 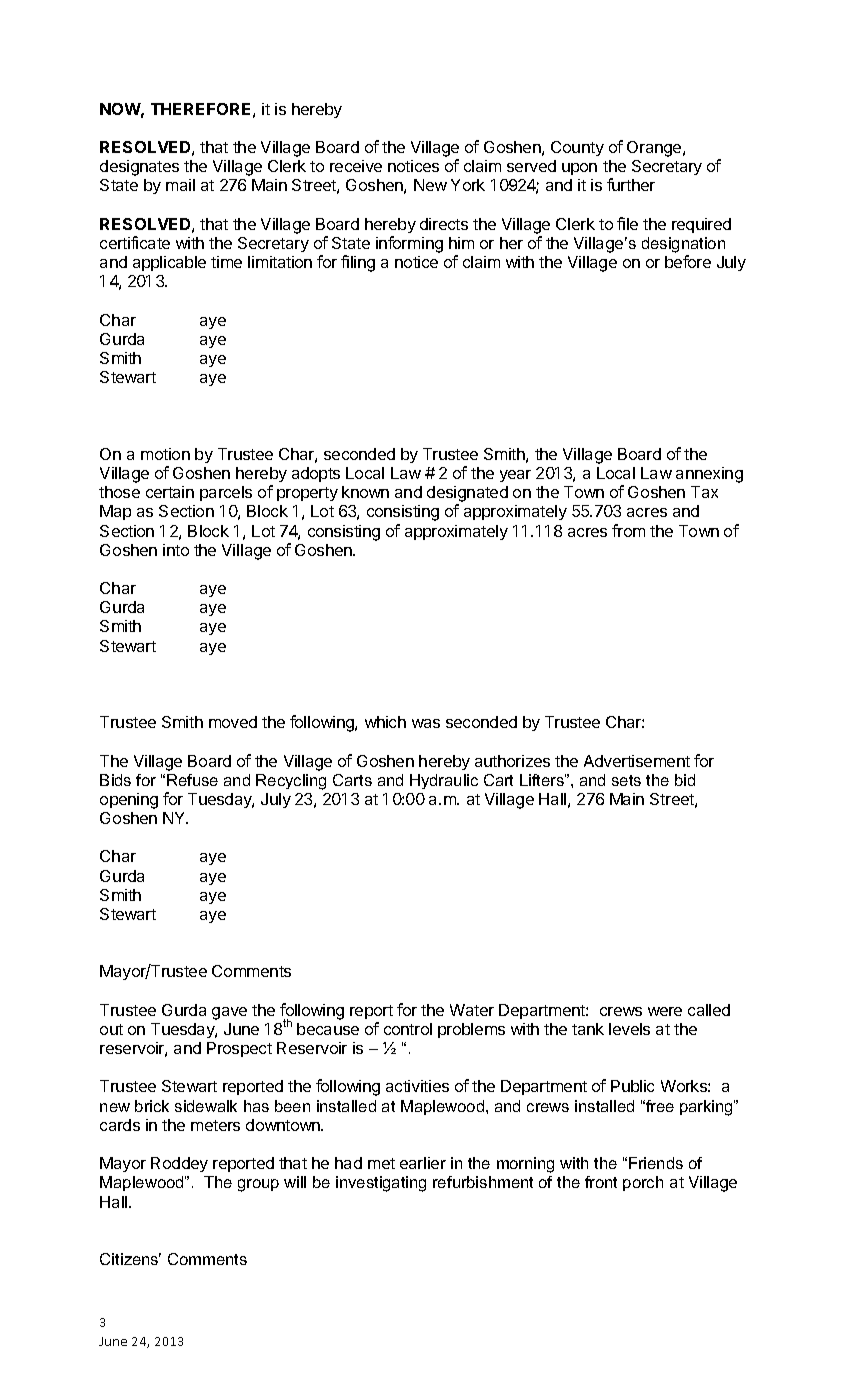 What do you see at coordinates (408, 1029) in the screenshot?
I see `control` at bounding box center [408, 1029].
